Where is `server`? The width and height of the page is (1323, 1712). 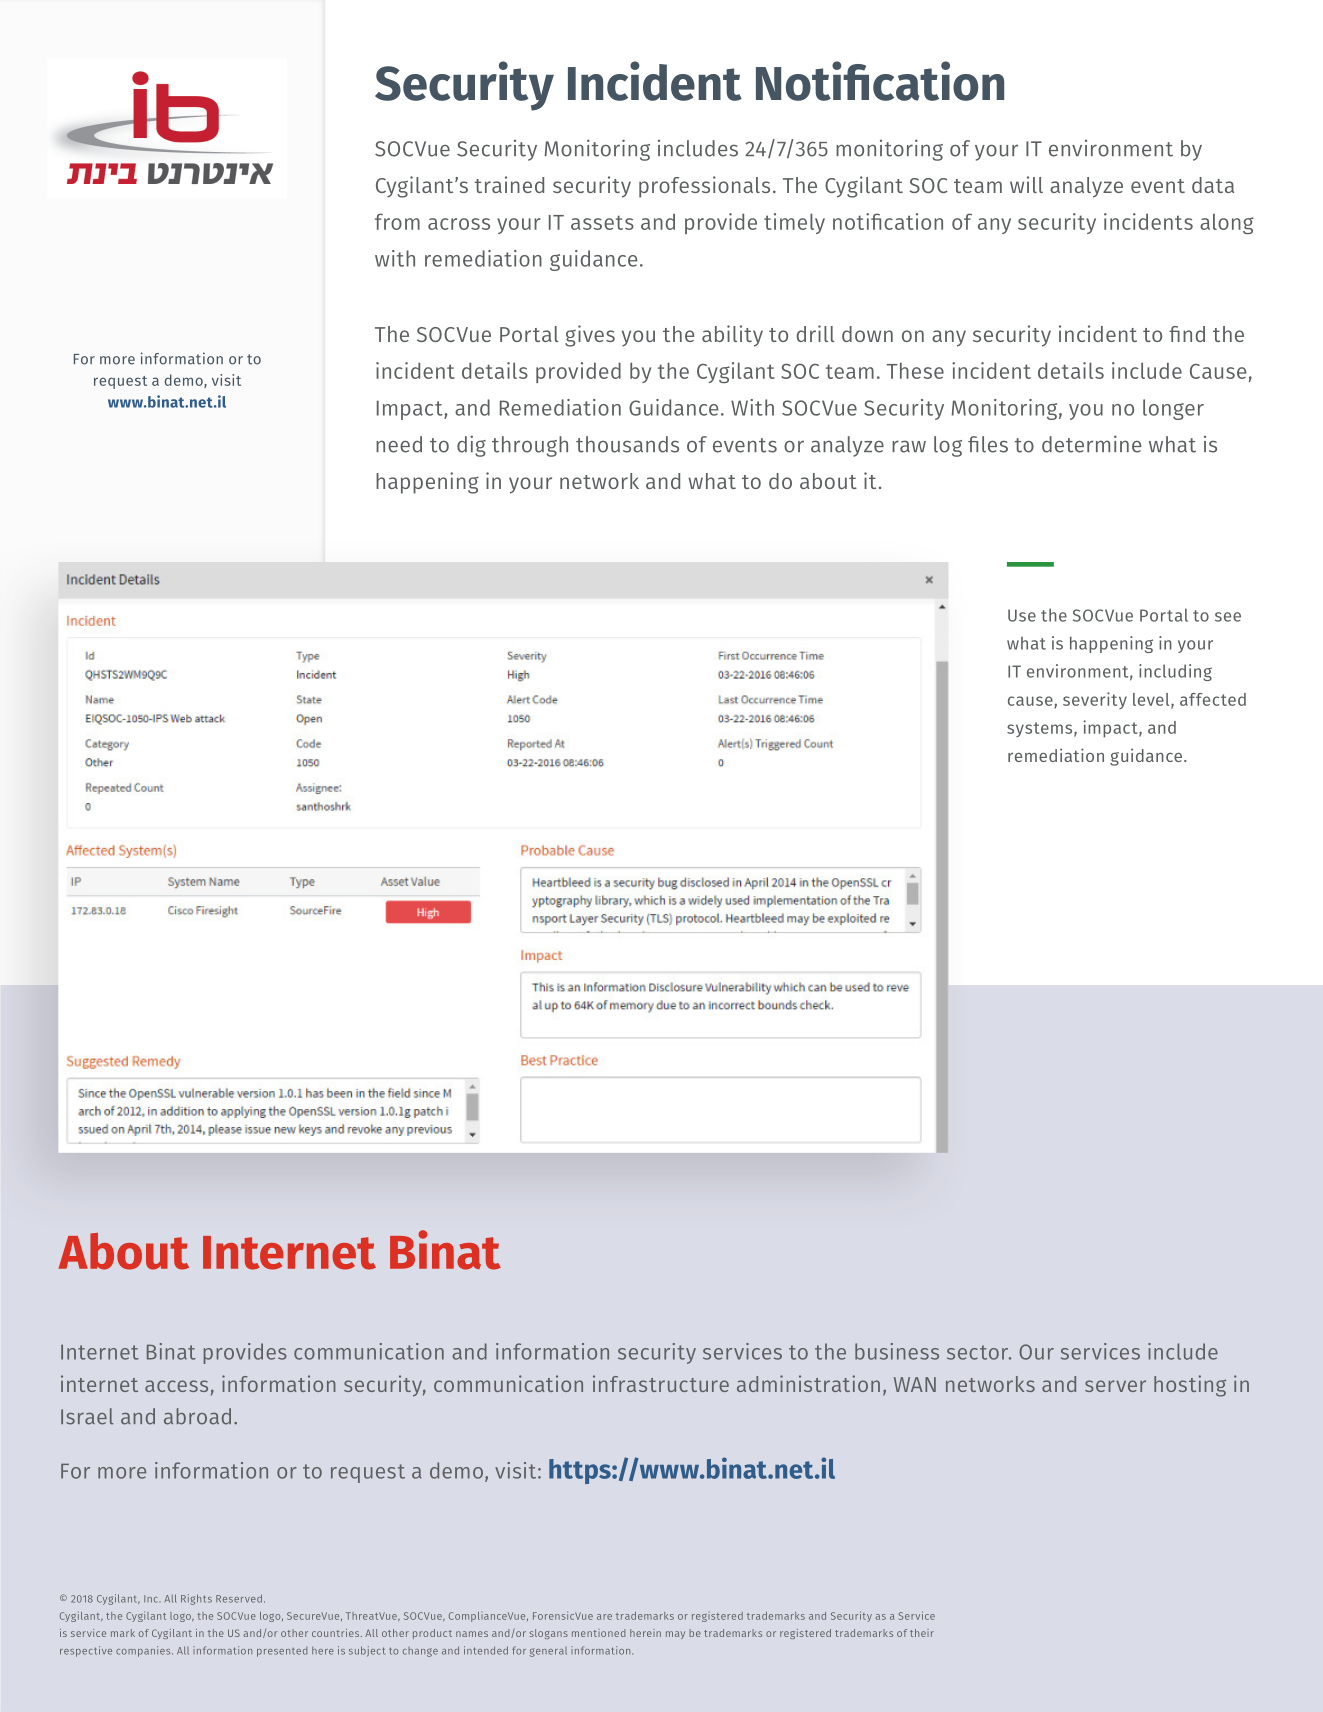 server is located at coordinates (1115, 1386).
